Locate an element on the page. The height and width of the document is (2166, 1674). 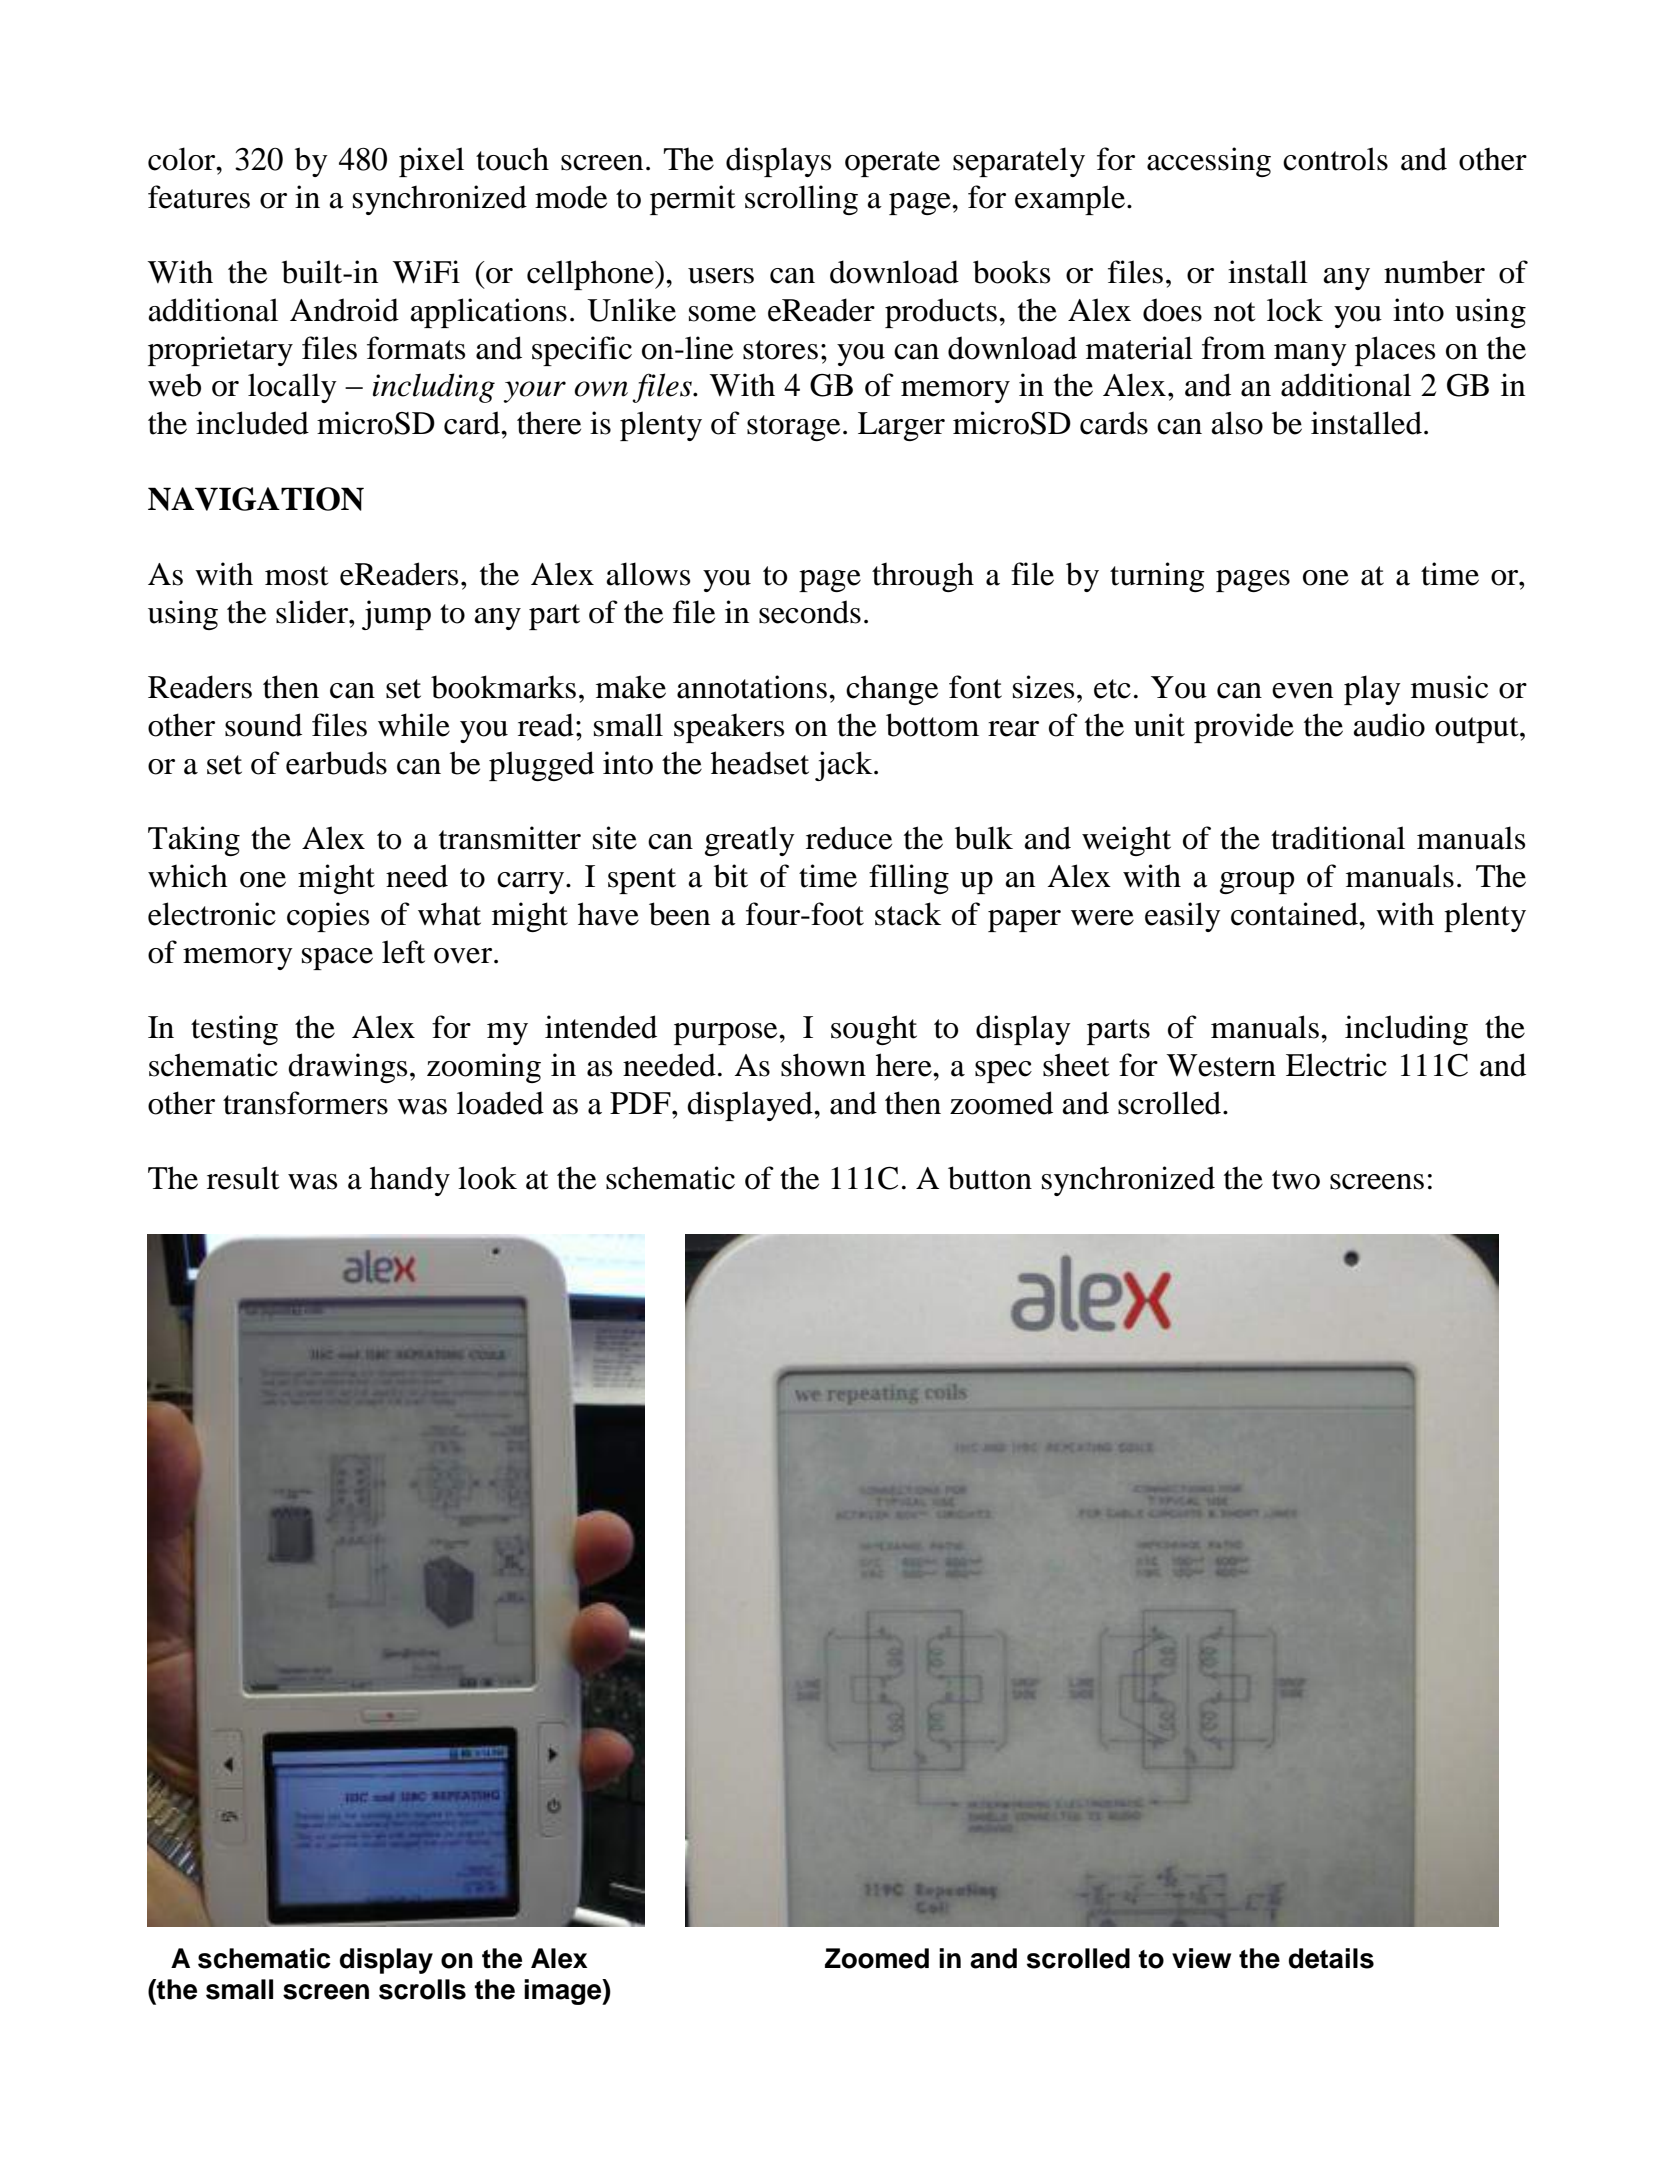
handy is located at coordinates (410, 1181).
